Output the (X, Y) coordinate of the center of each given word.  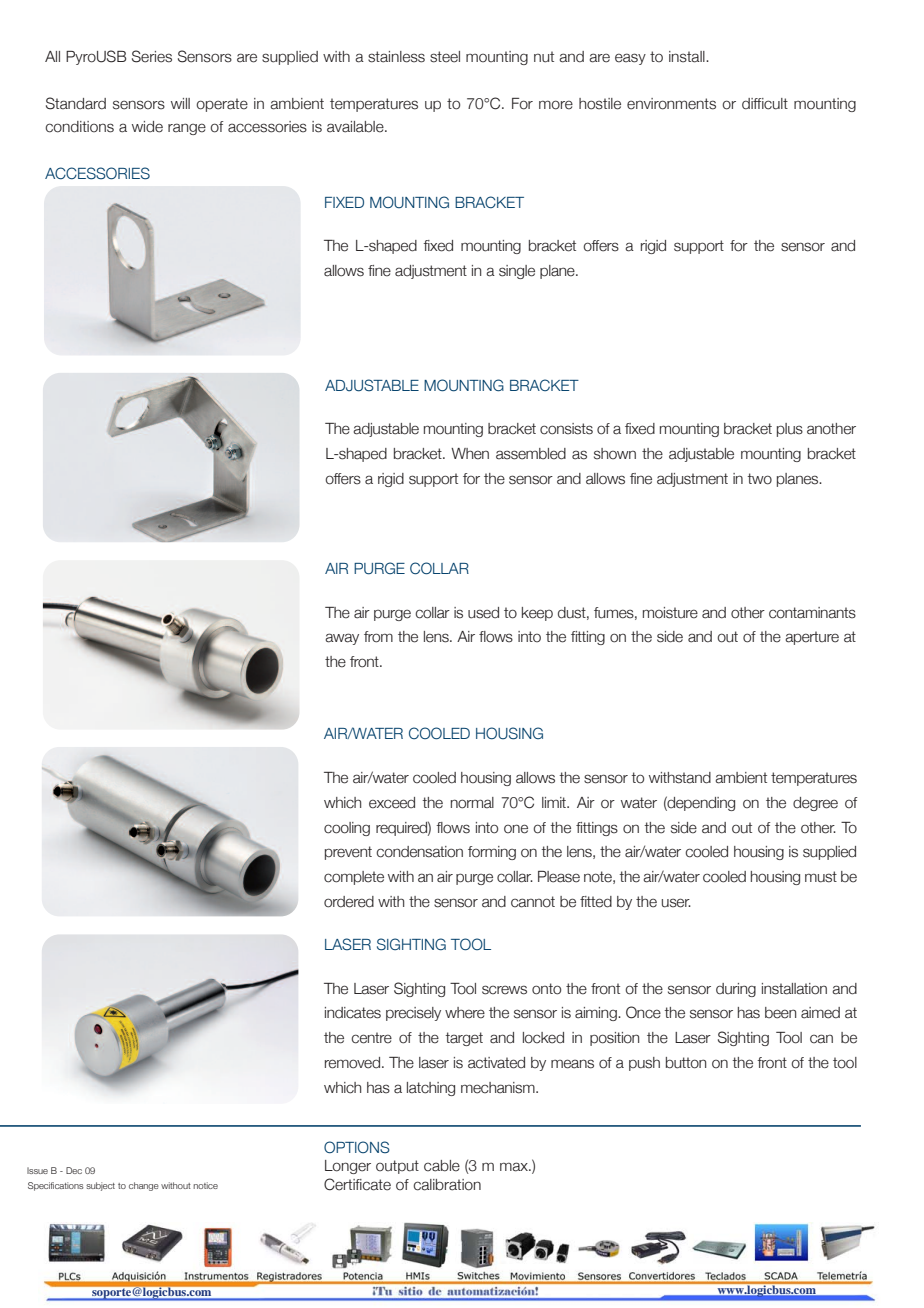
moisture (670, 613)
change (144, 1186)
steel (445, 57)
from (378, 637)
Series (152, 56)
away (342, 639)
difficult (765, 104)
